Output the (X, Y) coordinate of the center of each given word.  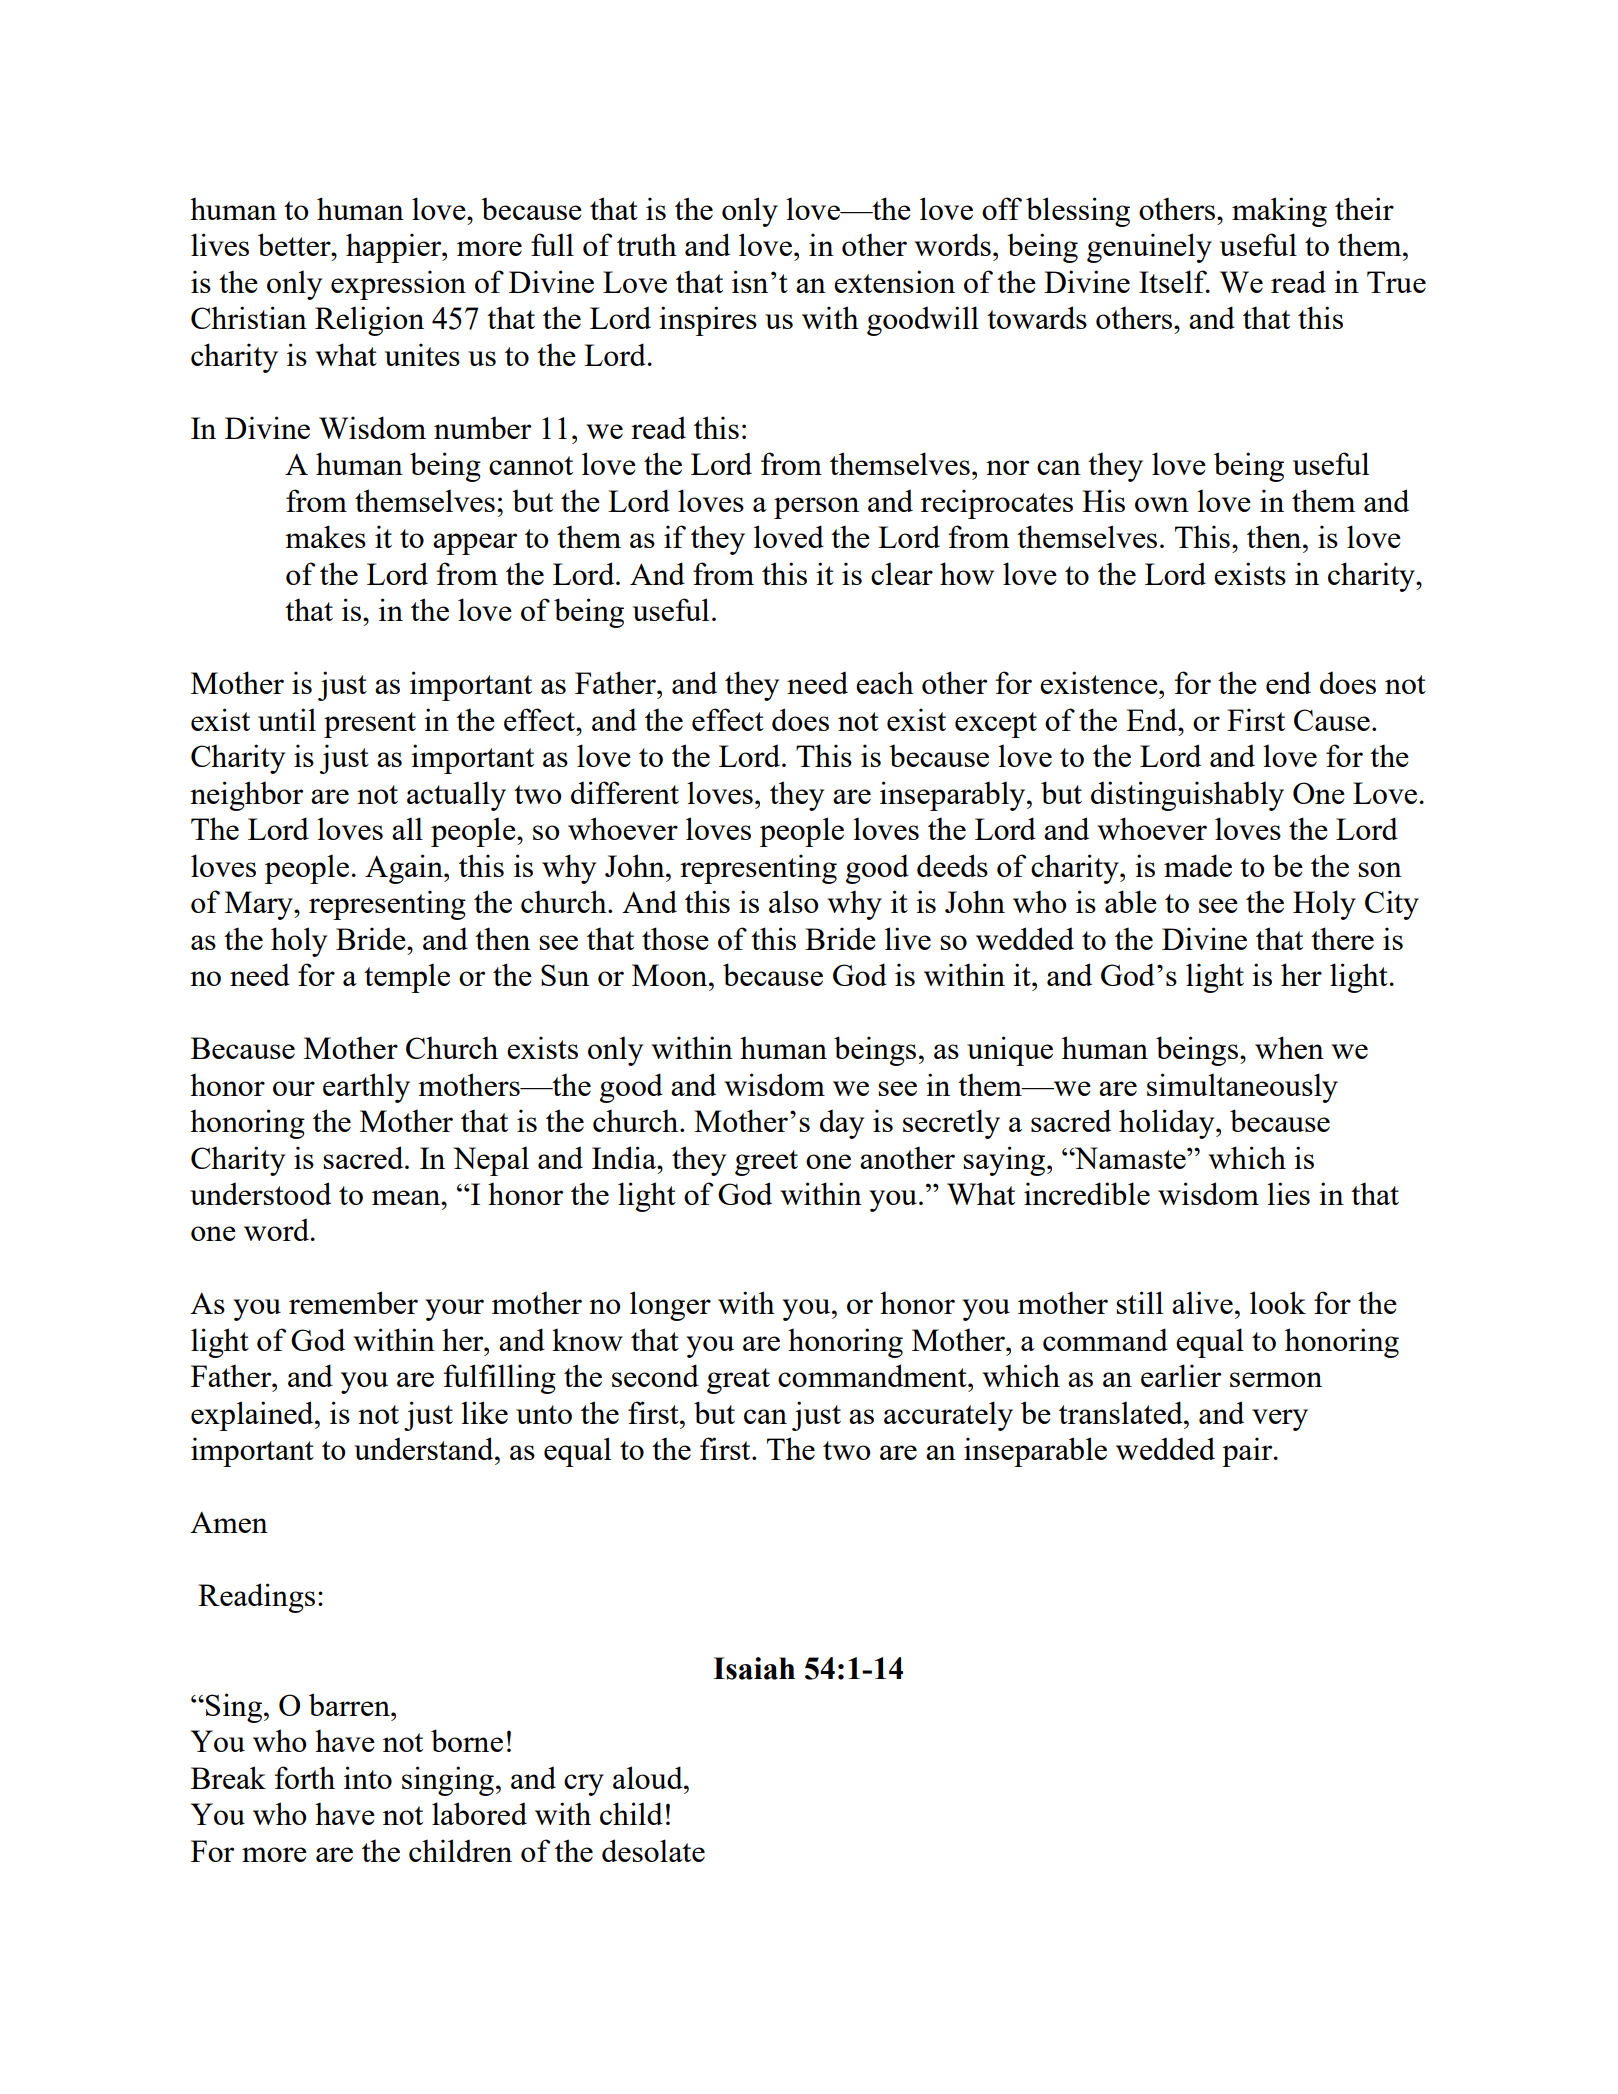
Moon (671, 975)
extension (894, 281)
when (1289, 1047)
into (368, 1777)
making (1279, 212)
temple (407, 978)
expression (398, 285)
